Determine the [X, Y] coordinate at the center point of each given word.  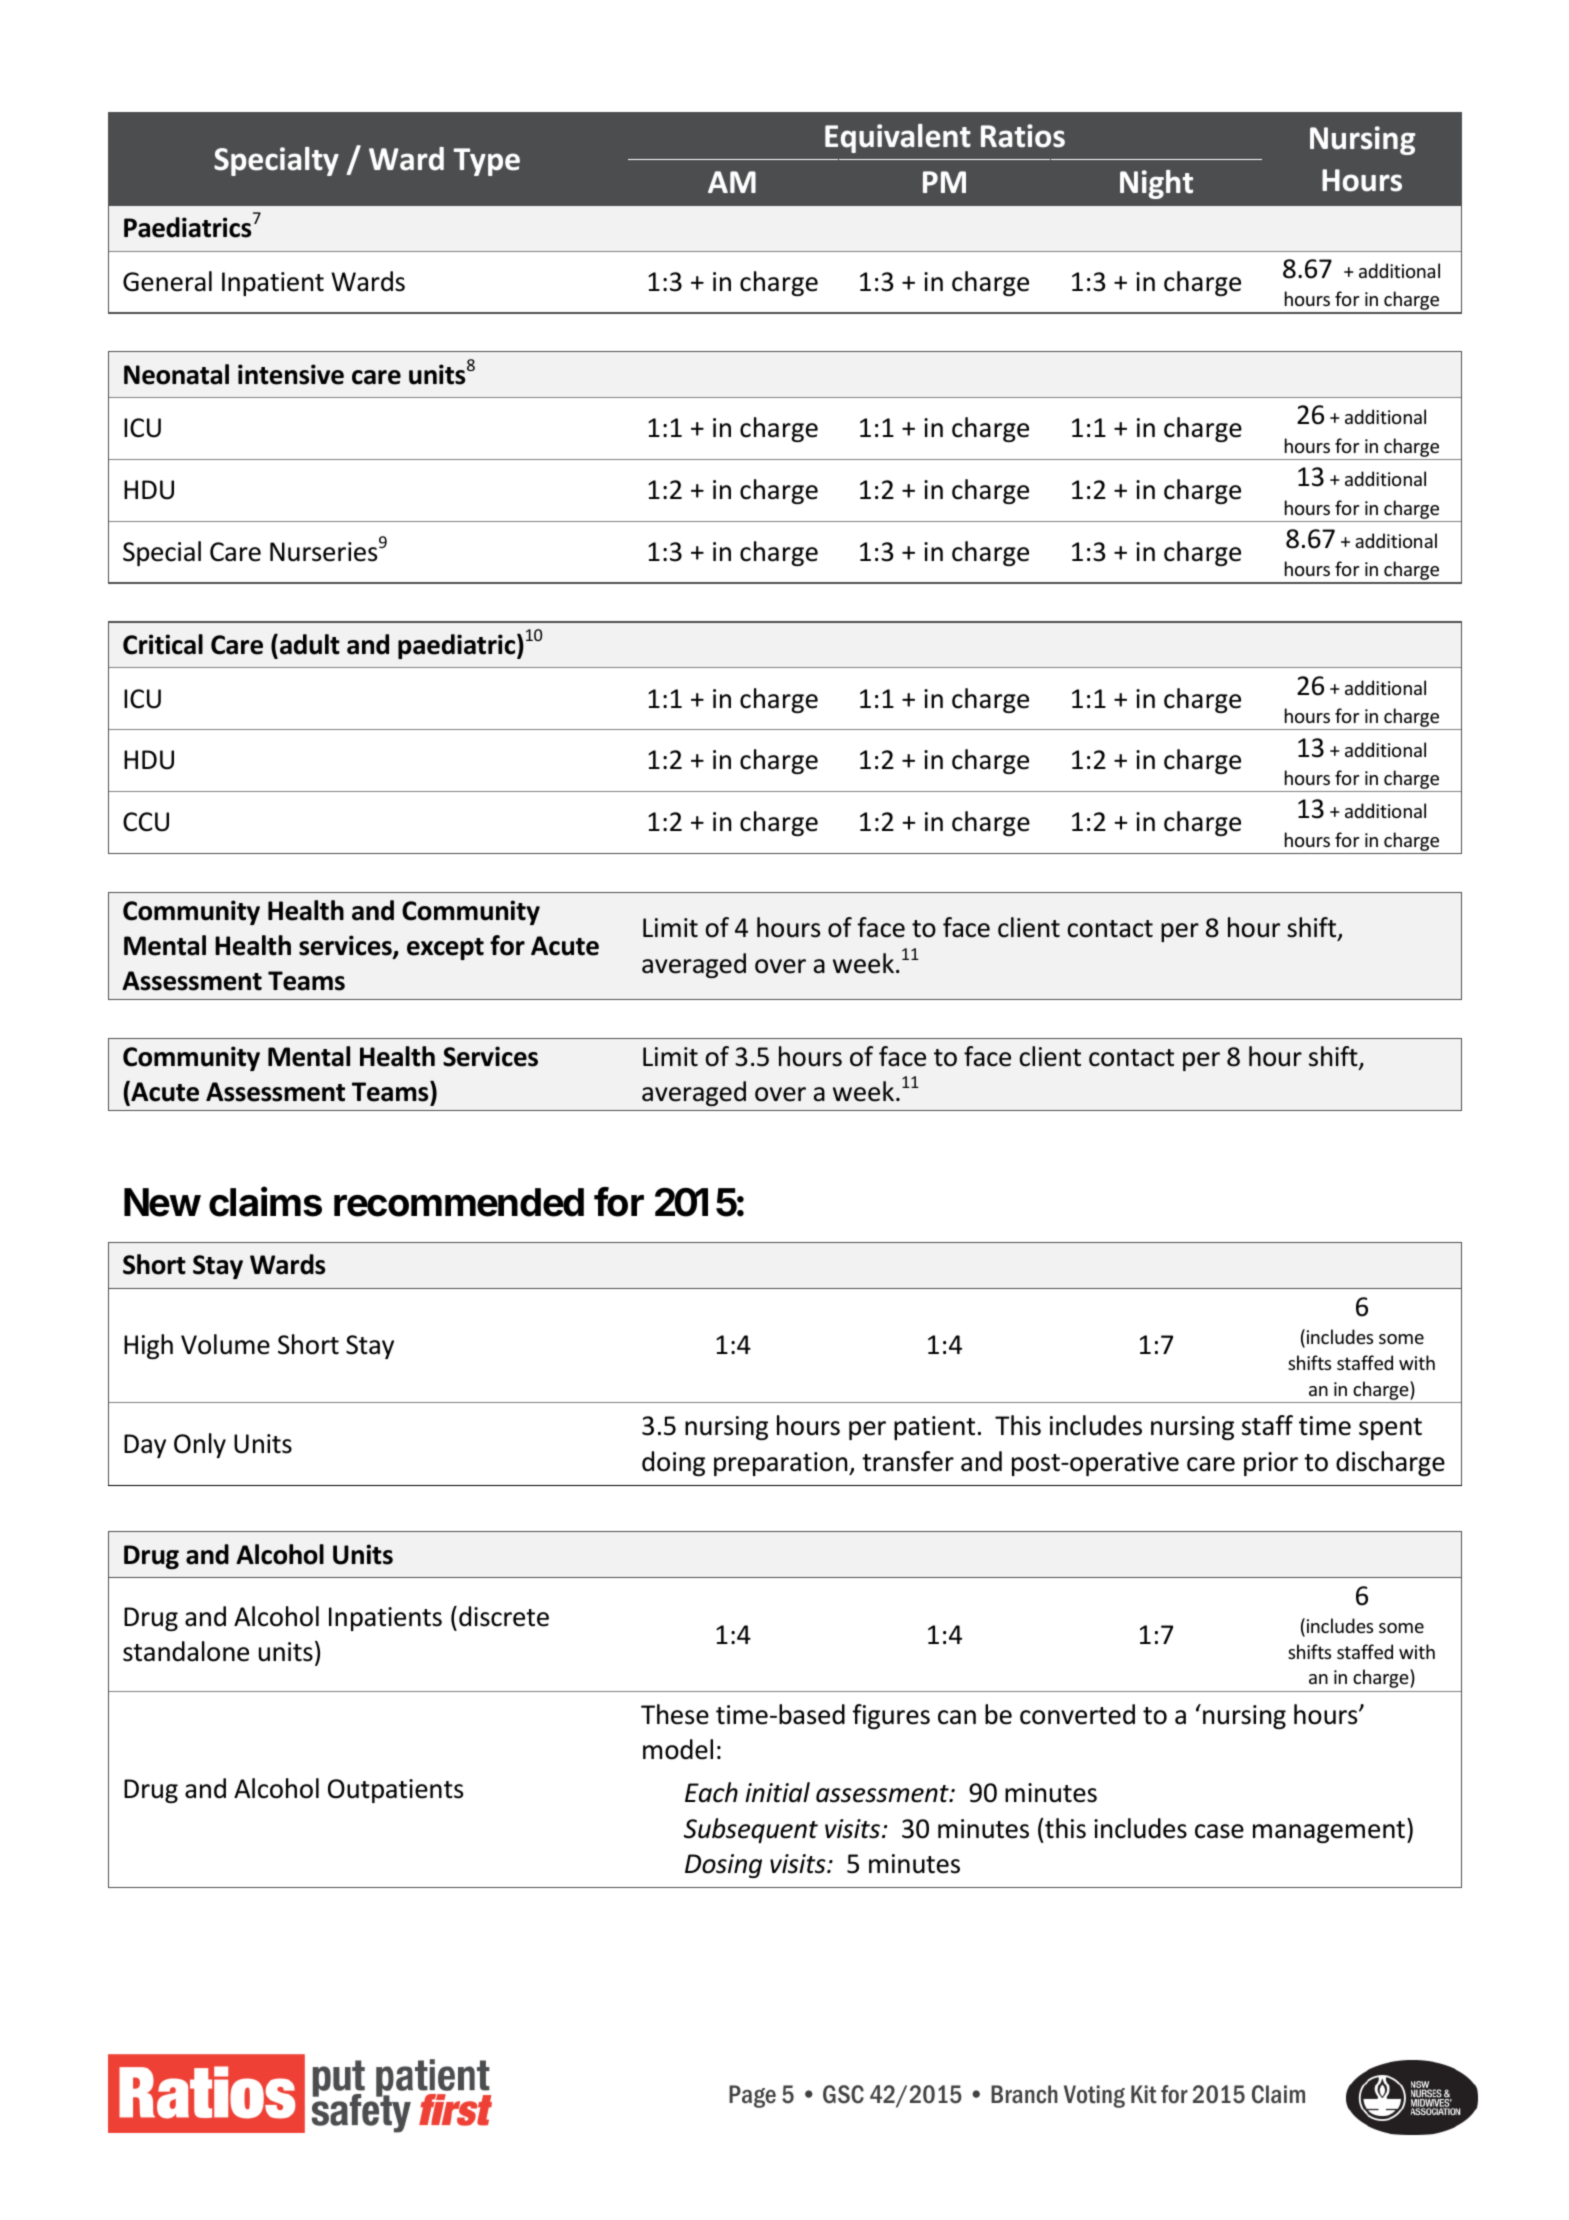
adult [310, 644]
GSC [843, 2094]
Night [1156, 184]
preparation [782, 1464]
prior [1271, 1464]
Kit [1144, 2094]
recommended [459, 1202]
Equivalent [898, 138]
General [167, 281]
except [445, 949]
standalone [186, 1651]
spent [1390, 1429]
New [162, 1202]
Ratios [1023, 136]
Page [752, 2096]
